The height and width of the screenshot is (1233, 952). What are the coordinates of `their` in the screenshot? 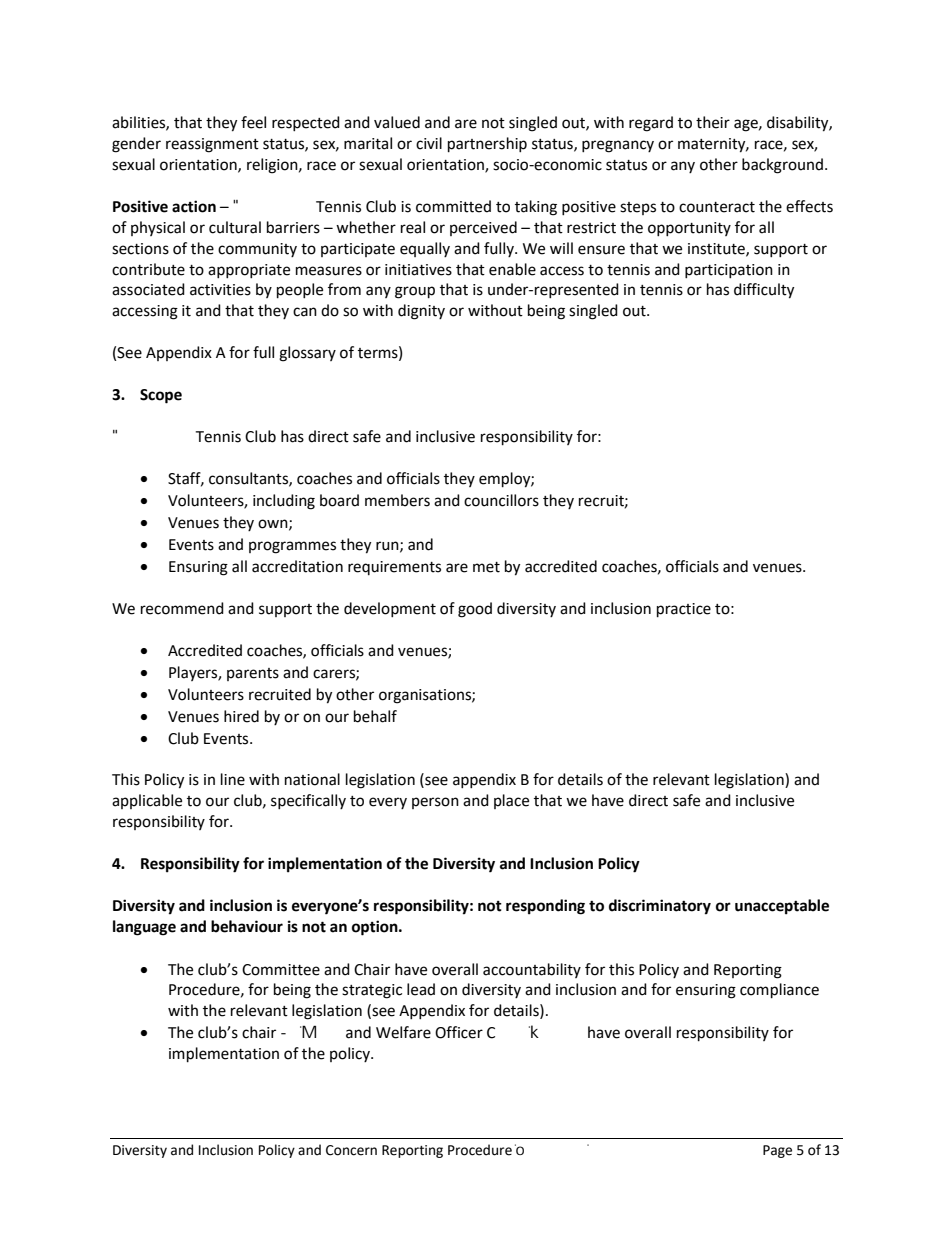 It's located at (713, 122).
